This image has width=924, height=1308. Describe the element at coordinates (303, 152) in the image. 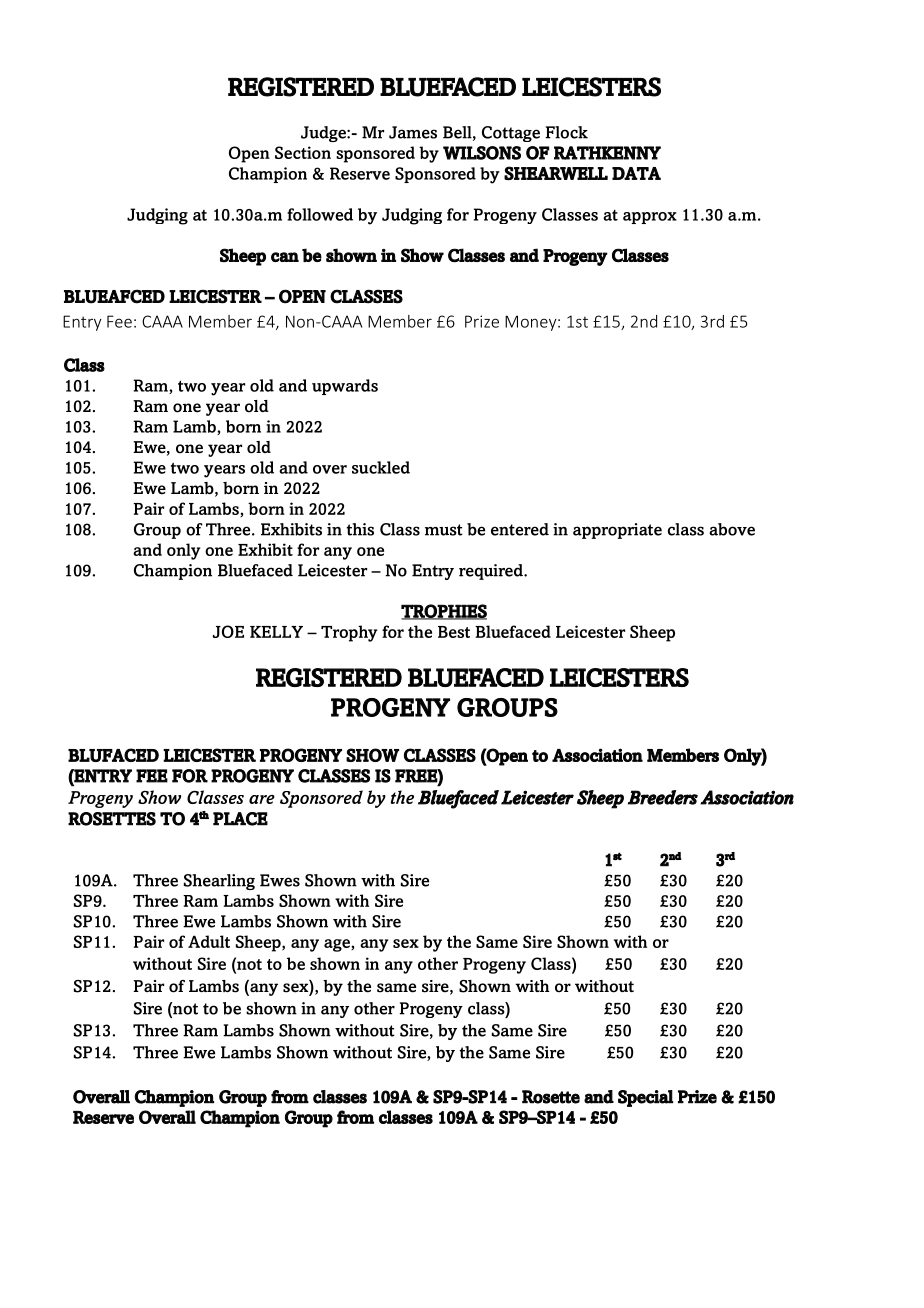

I see `Section` at that location.
